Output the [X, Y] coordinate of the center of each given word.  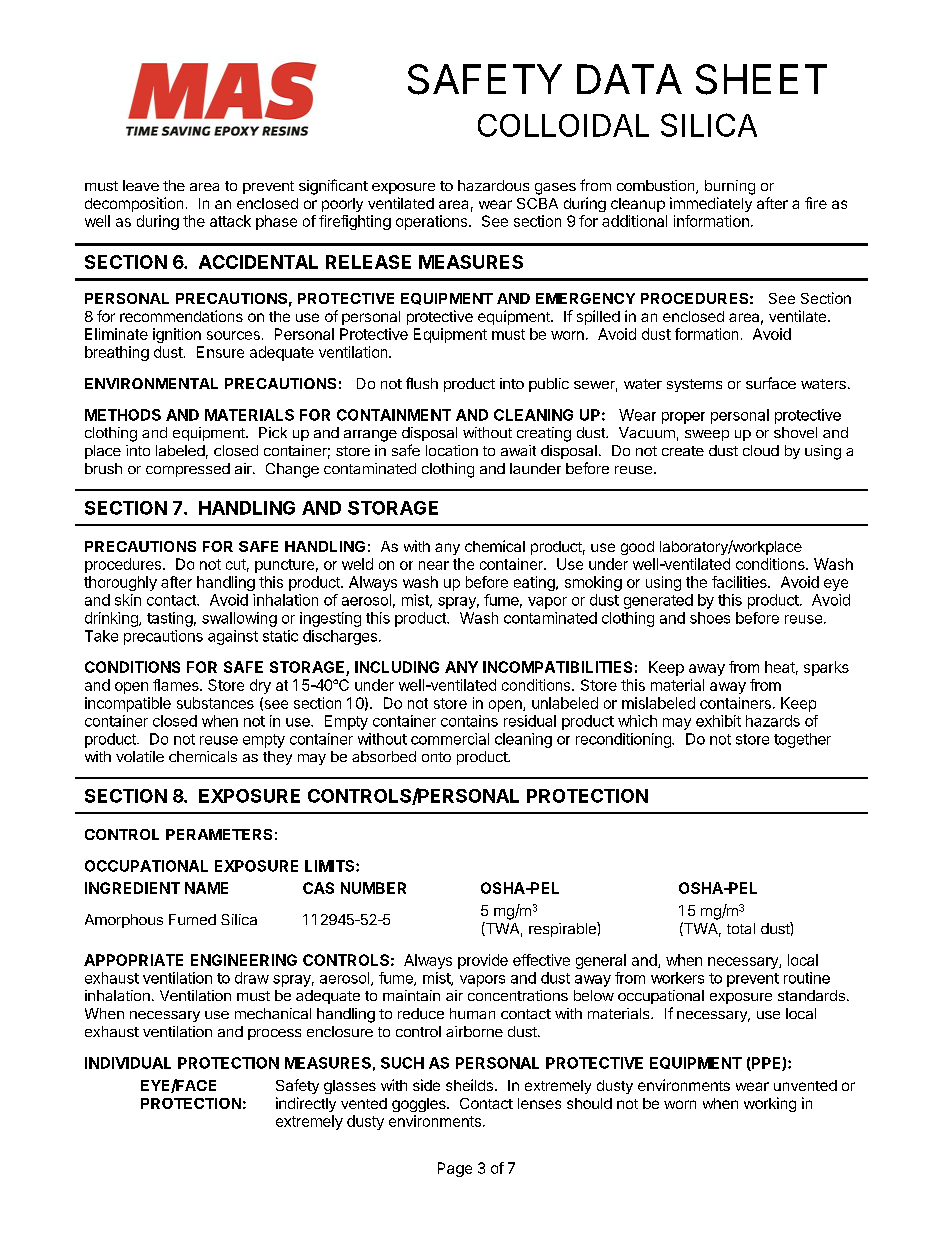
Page [455, 1169]
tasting [170, 619]
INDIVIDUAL [128, 1063]
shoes [710, 618]
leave [141, 185]
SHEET [761, 79]
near [434, 565]
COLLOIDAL [563, 125]
